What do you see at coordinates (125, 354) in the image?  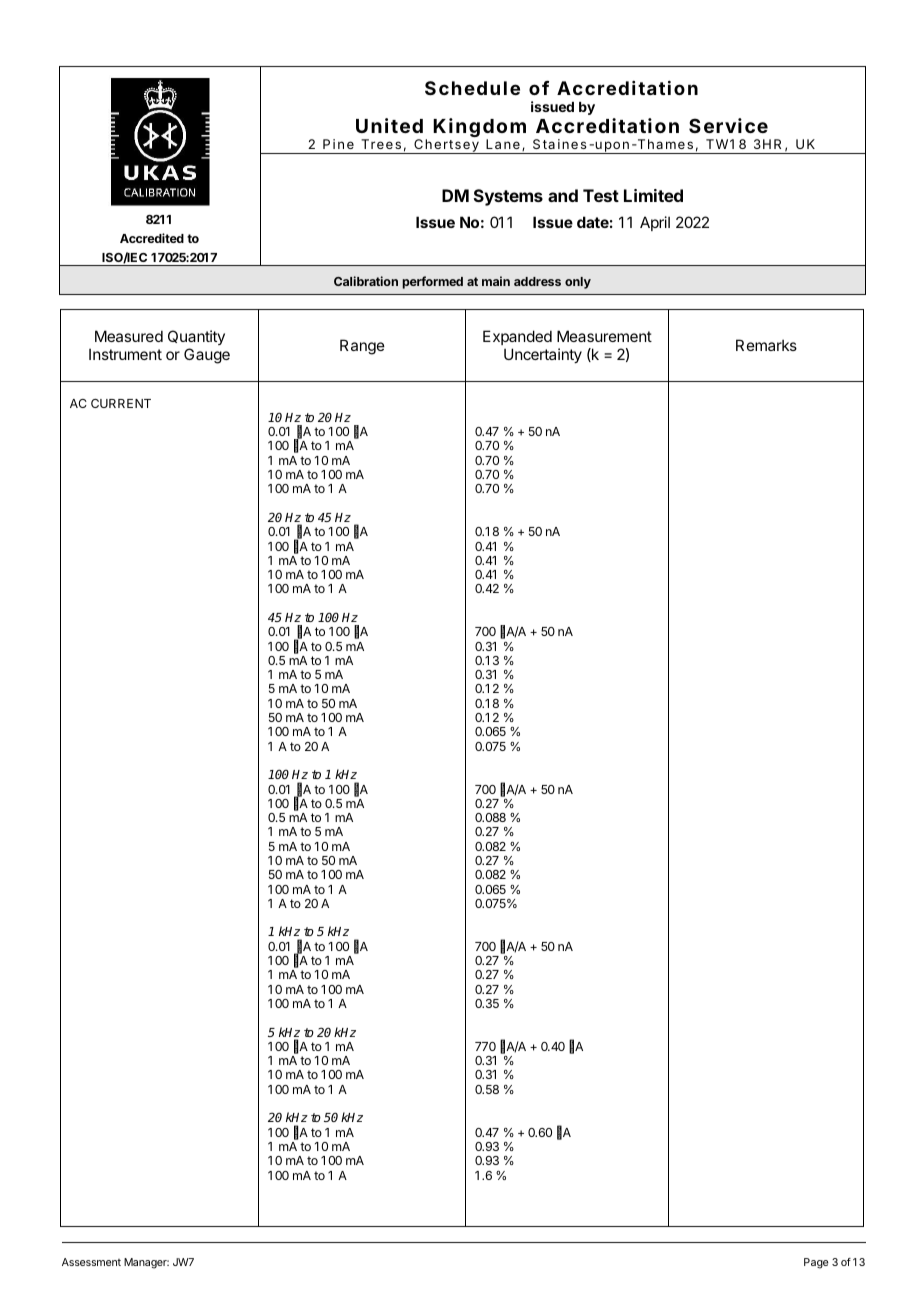 I see `Instrument` at bounding box center [125, 354].
